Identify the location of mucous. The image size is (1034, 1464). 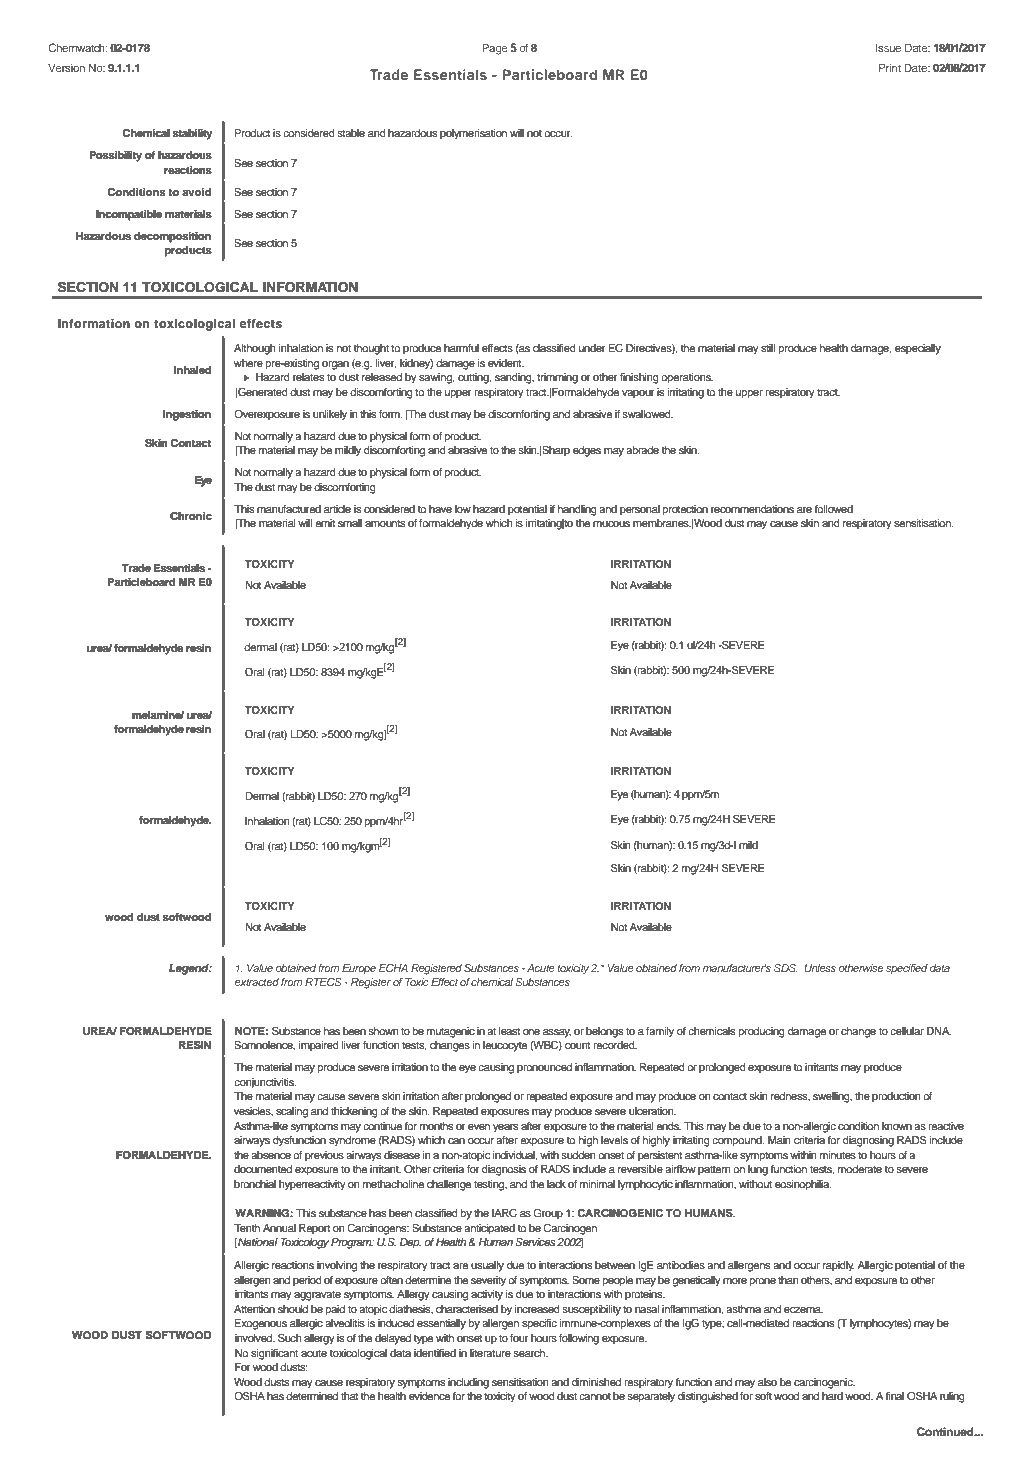
(611, 524).
